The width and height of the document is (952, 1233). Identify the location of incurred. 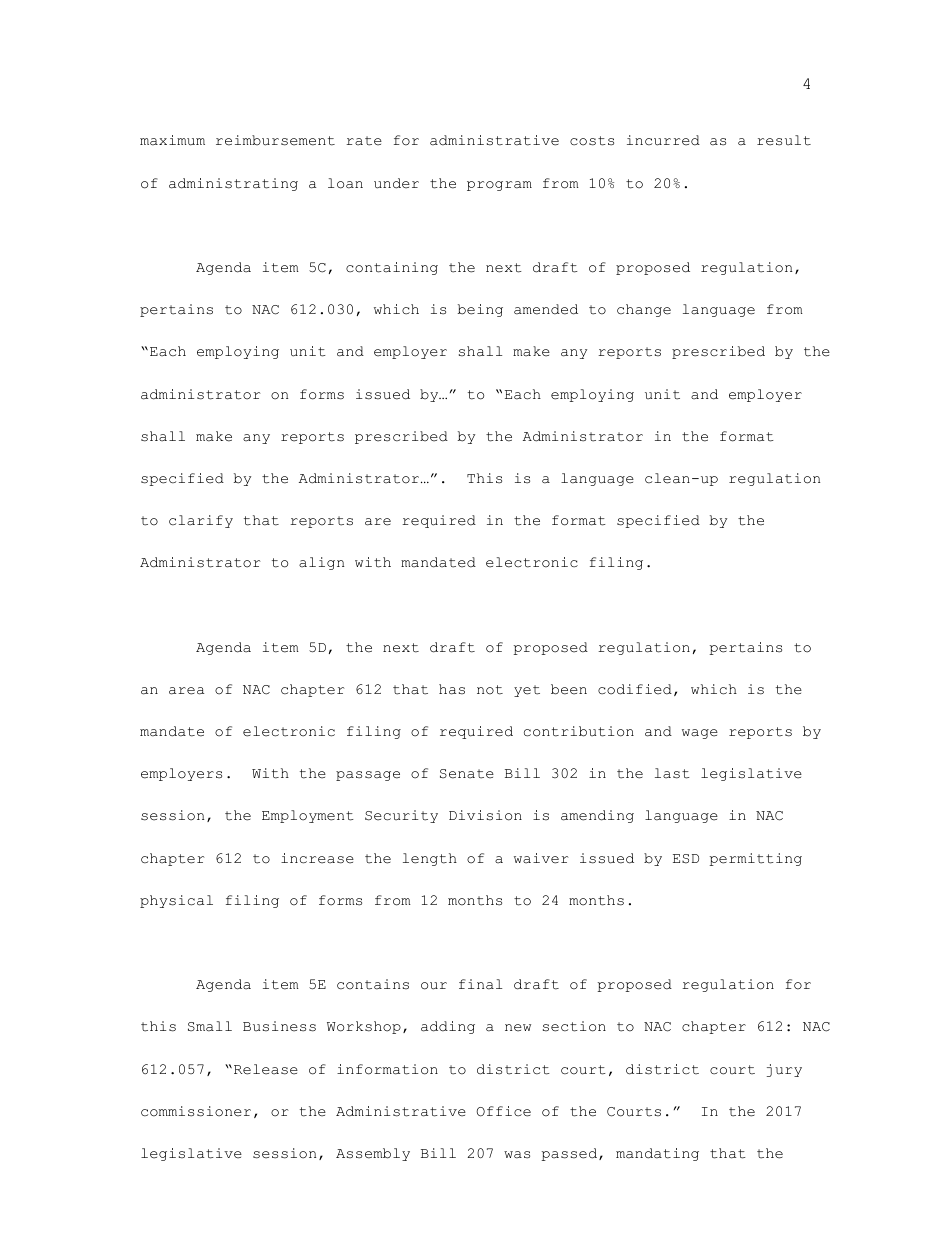
(663, 140).
